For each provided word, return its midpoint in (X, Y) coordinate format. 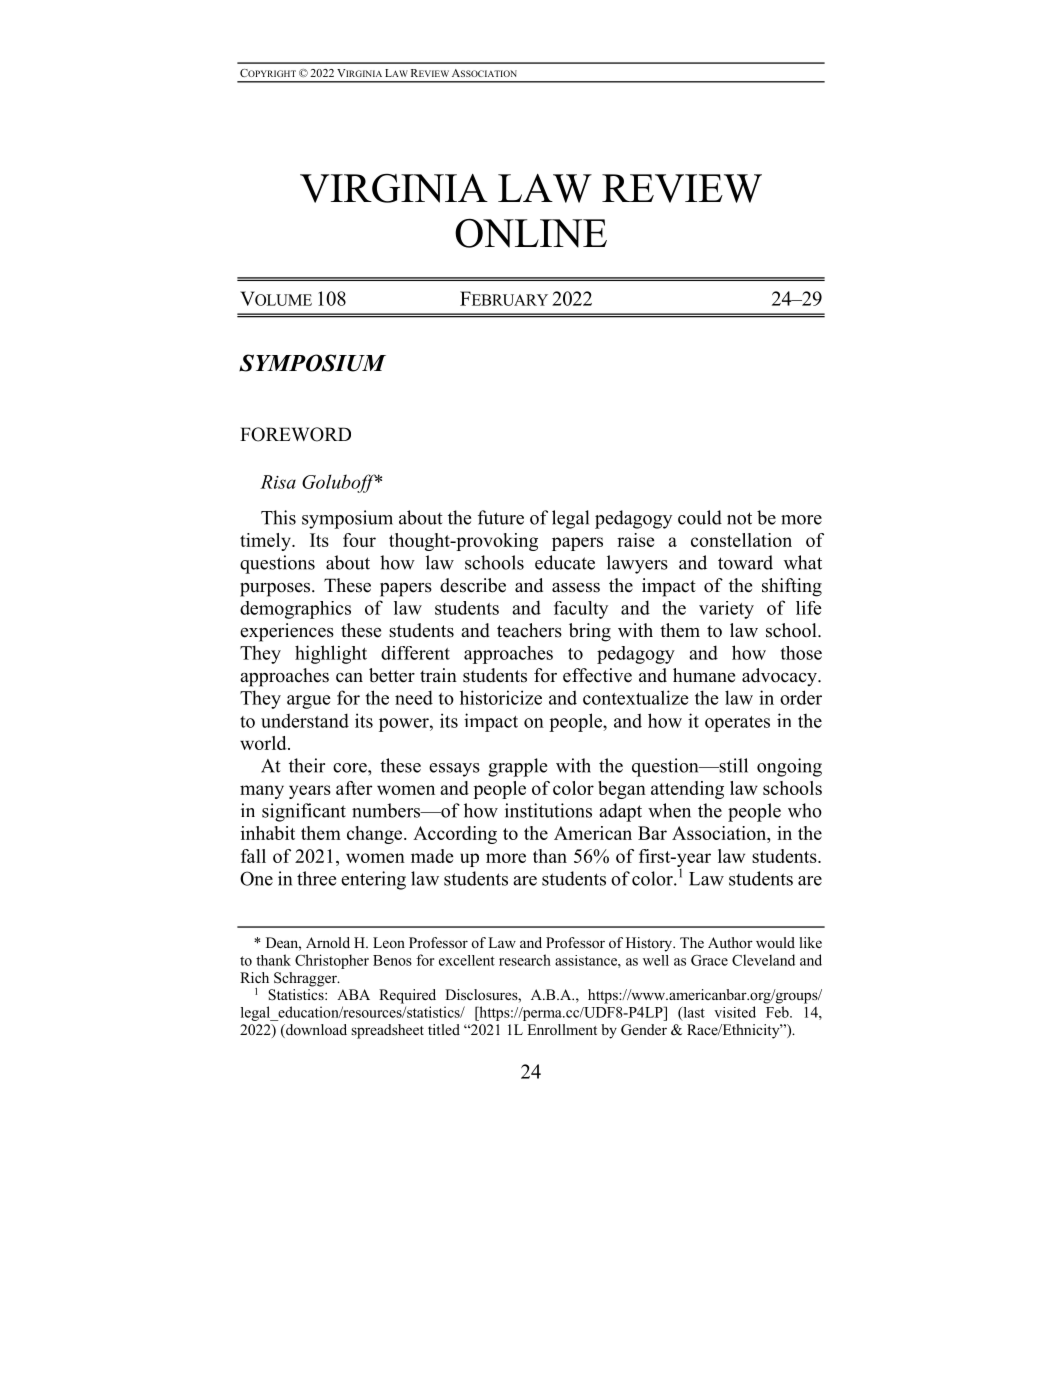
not (739, 518)
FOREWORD (295, 434)
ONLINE (531, 233)
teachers (529, 630)
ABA (353, 994)
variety (726, 610)
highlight (331, 654)
